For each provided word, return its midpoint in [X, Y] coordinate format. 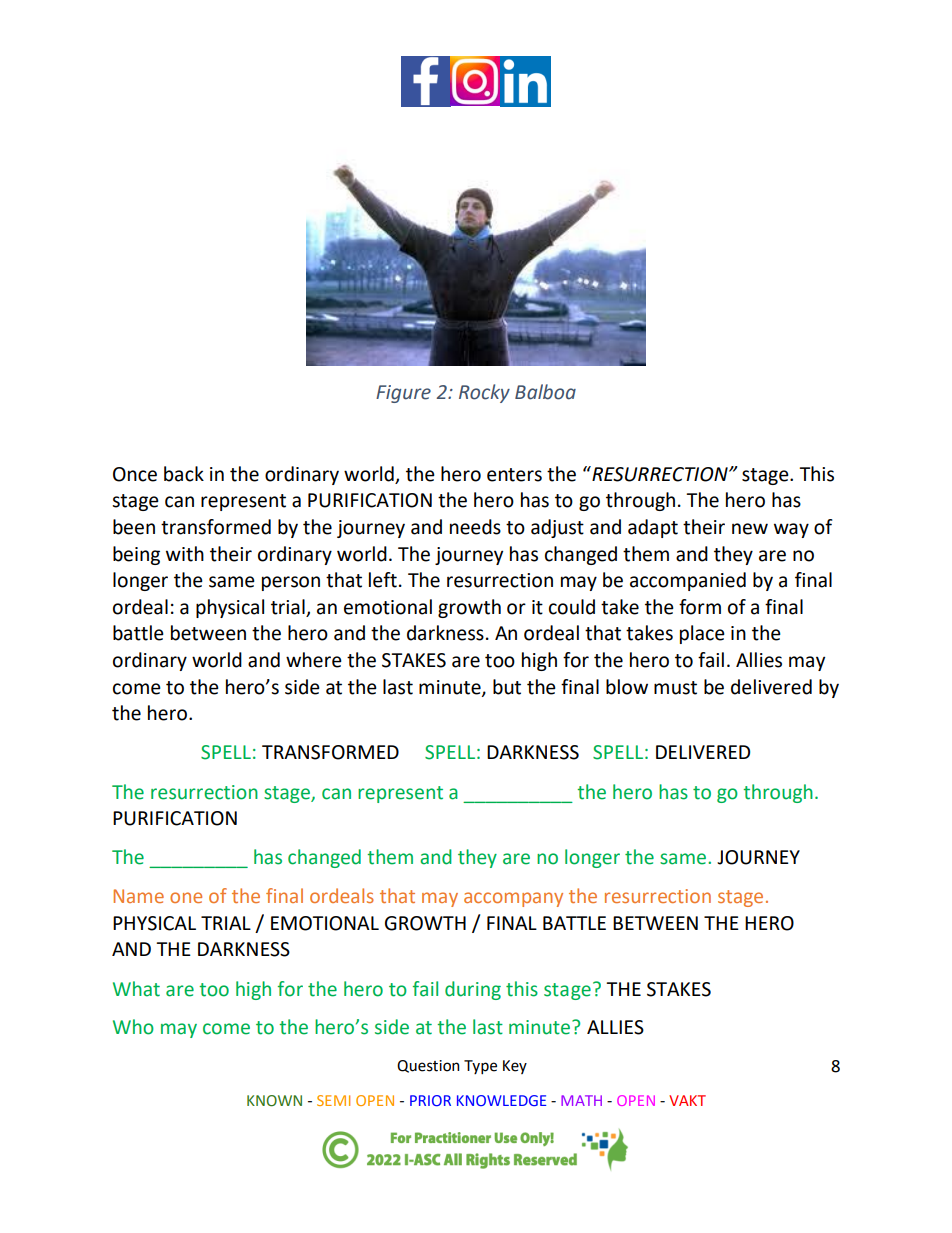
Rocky [484, 393]
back [184, 474]
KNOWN [274, 1101]
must [675, 688]
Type [480, 1067]
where [314, 660]
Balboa [545, 392]
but [507, 687]
